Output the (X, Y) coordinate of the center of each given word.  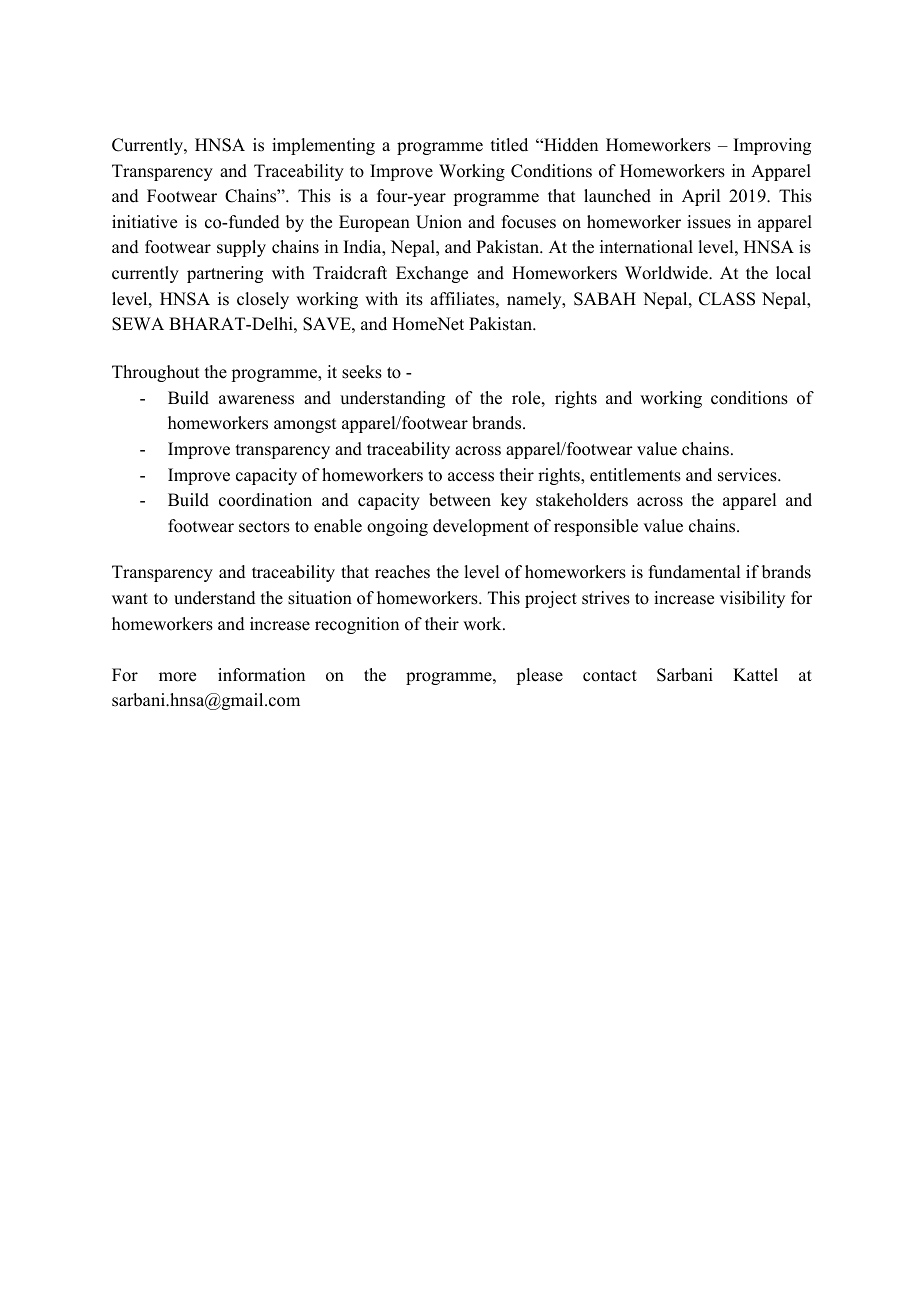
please (539, 676)
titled (509, 145)
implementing (323, 146)
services (747, 475)
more (177, 677)
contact (610, 676)
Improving (772, 146)
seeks (362, 372)
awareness (256, 400)
